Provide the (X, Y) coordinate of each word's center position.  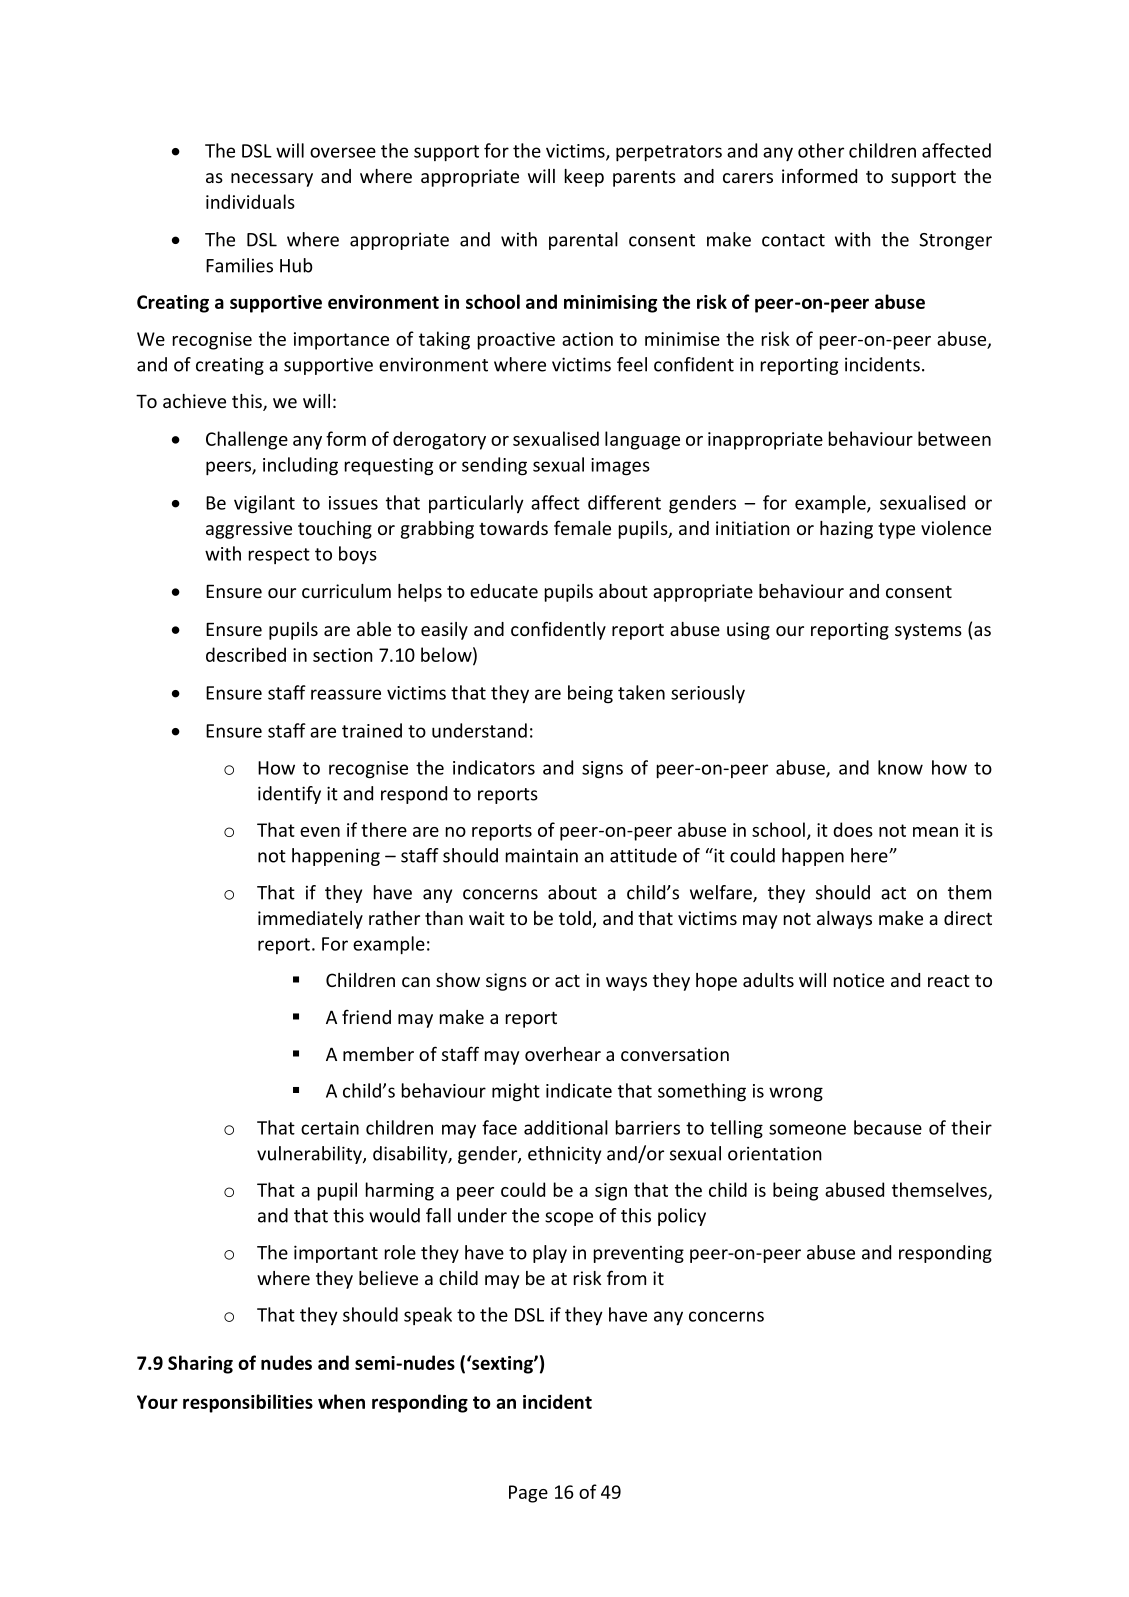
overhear (563, 1054)
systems (928, 632)
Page (528, 1494)
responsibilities (248, 1403)
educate (504, 591)
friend (366, 1016)
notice (859, 980)
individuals (250, 201)
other (821, 150)
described (246, 654)
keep (584, 178)
